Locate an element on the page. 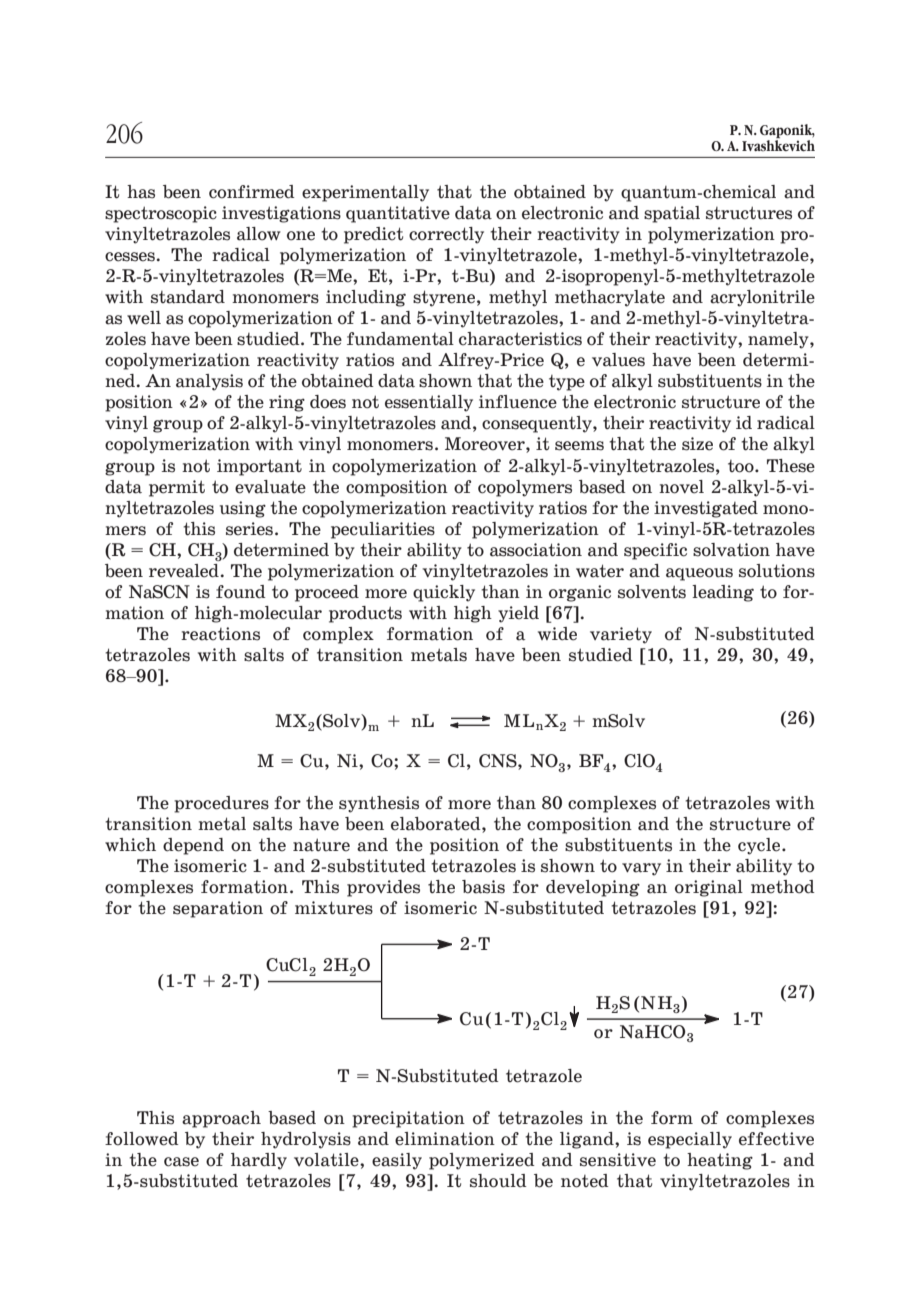 This image has width=920, height=1316. investigated is located at coordinates (706, 509).
